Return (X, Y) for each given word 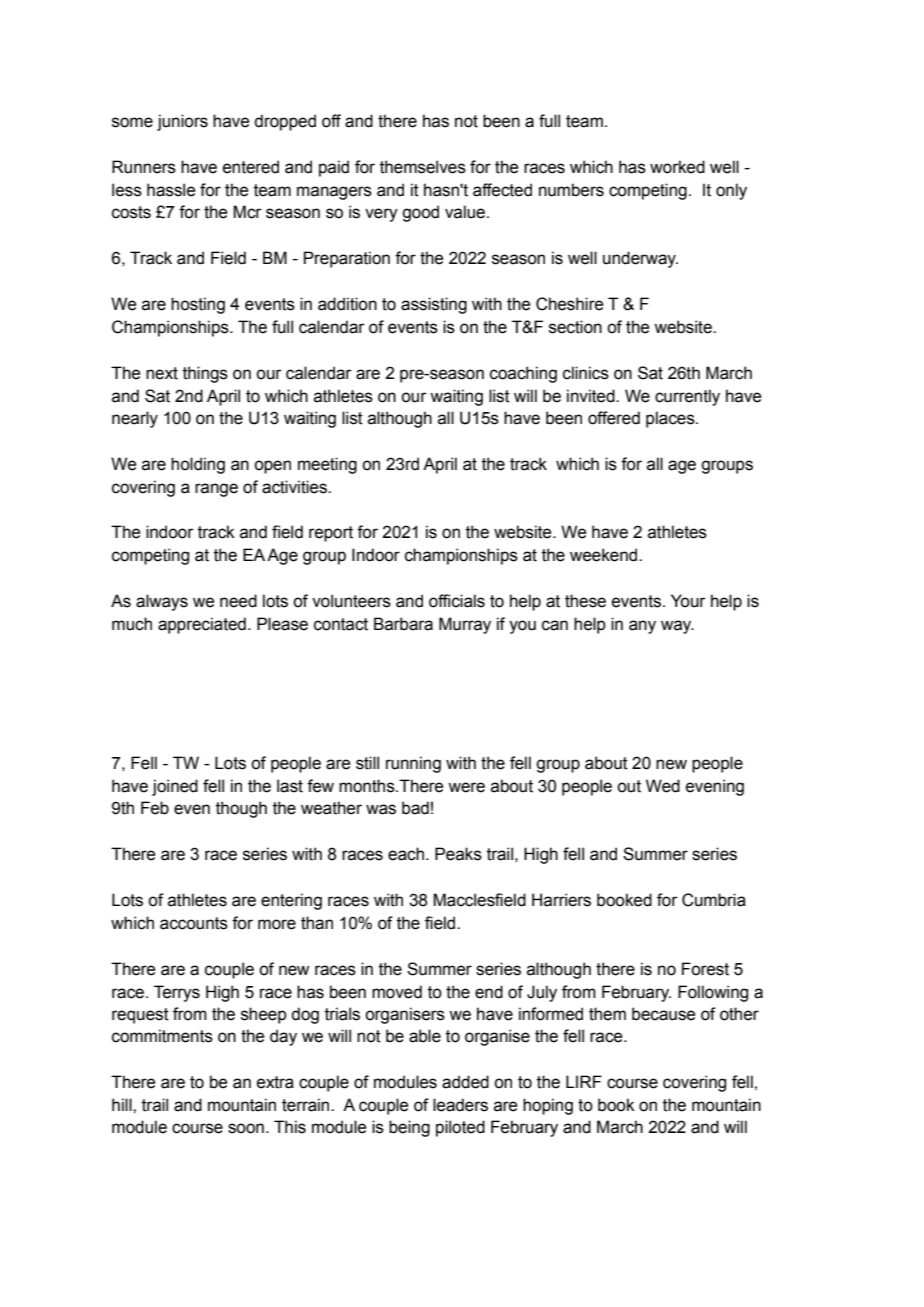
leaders (460, 1105)
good (420, 213)
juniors (182, 122)
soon (246, 1128)
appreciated (202, 625)
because (663, 1014)
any (642, 627)
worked (677, 167)
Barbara (403, 624)
